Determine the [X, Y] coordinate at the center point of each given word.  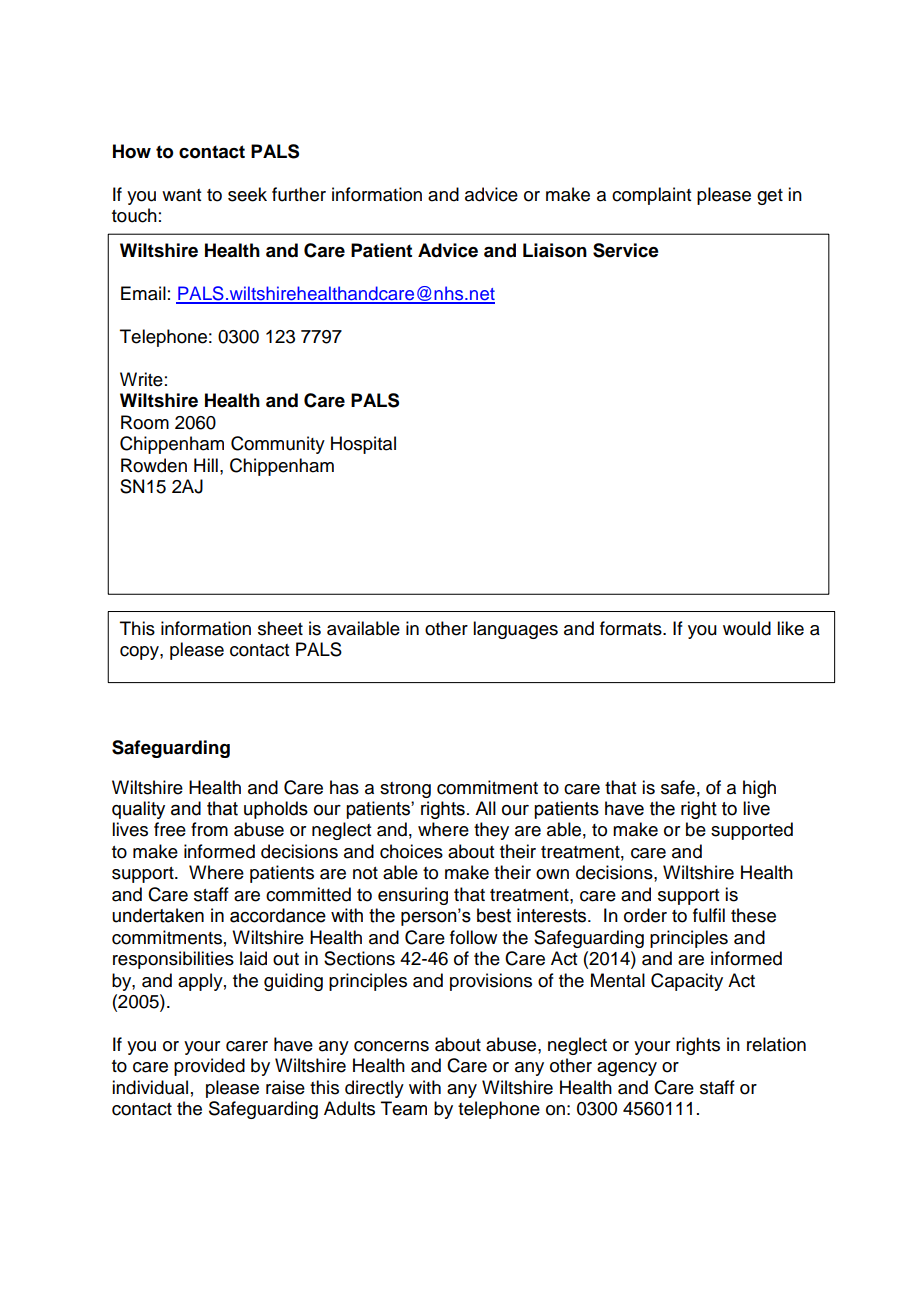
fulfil [709, 915]
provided [209, 1067]
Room [145, 422]
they [491, 831]
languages [515, 630]
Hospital [363, 445]
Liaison [555, 250]
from [209, 829]
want [181, 195]
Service [626, 250]
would [747, 628]
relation [776, 1044]
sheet [280, 628]
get [770, 197]
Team [404, 1108]
